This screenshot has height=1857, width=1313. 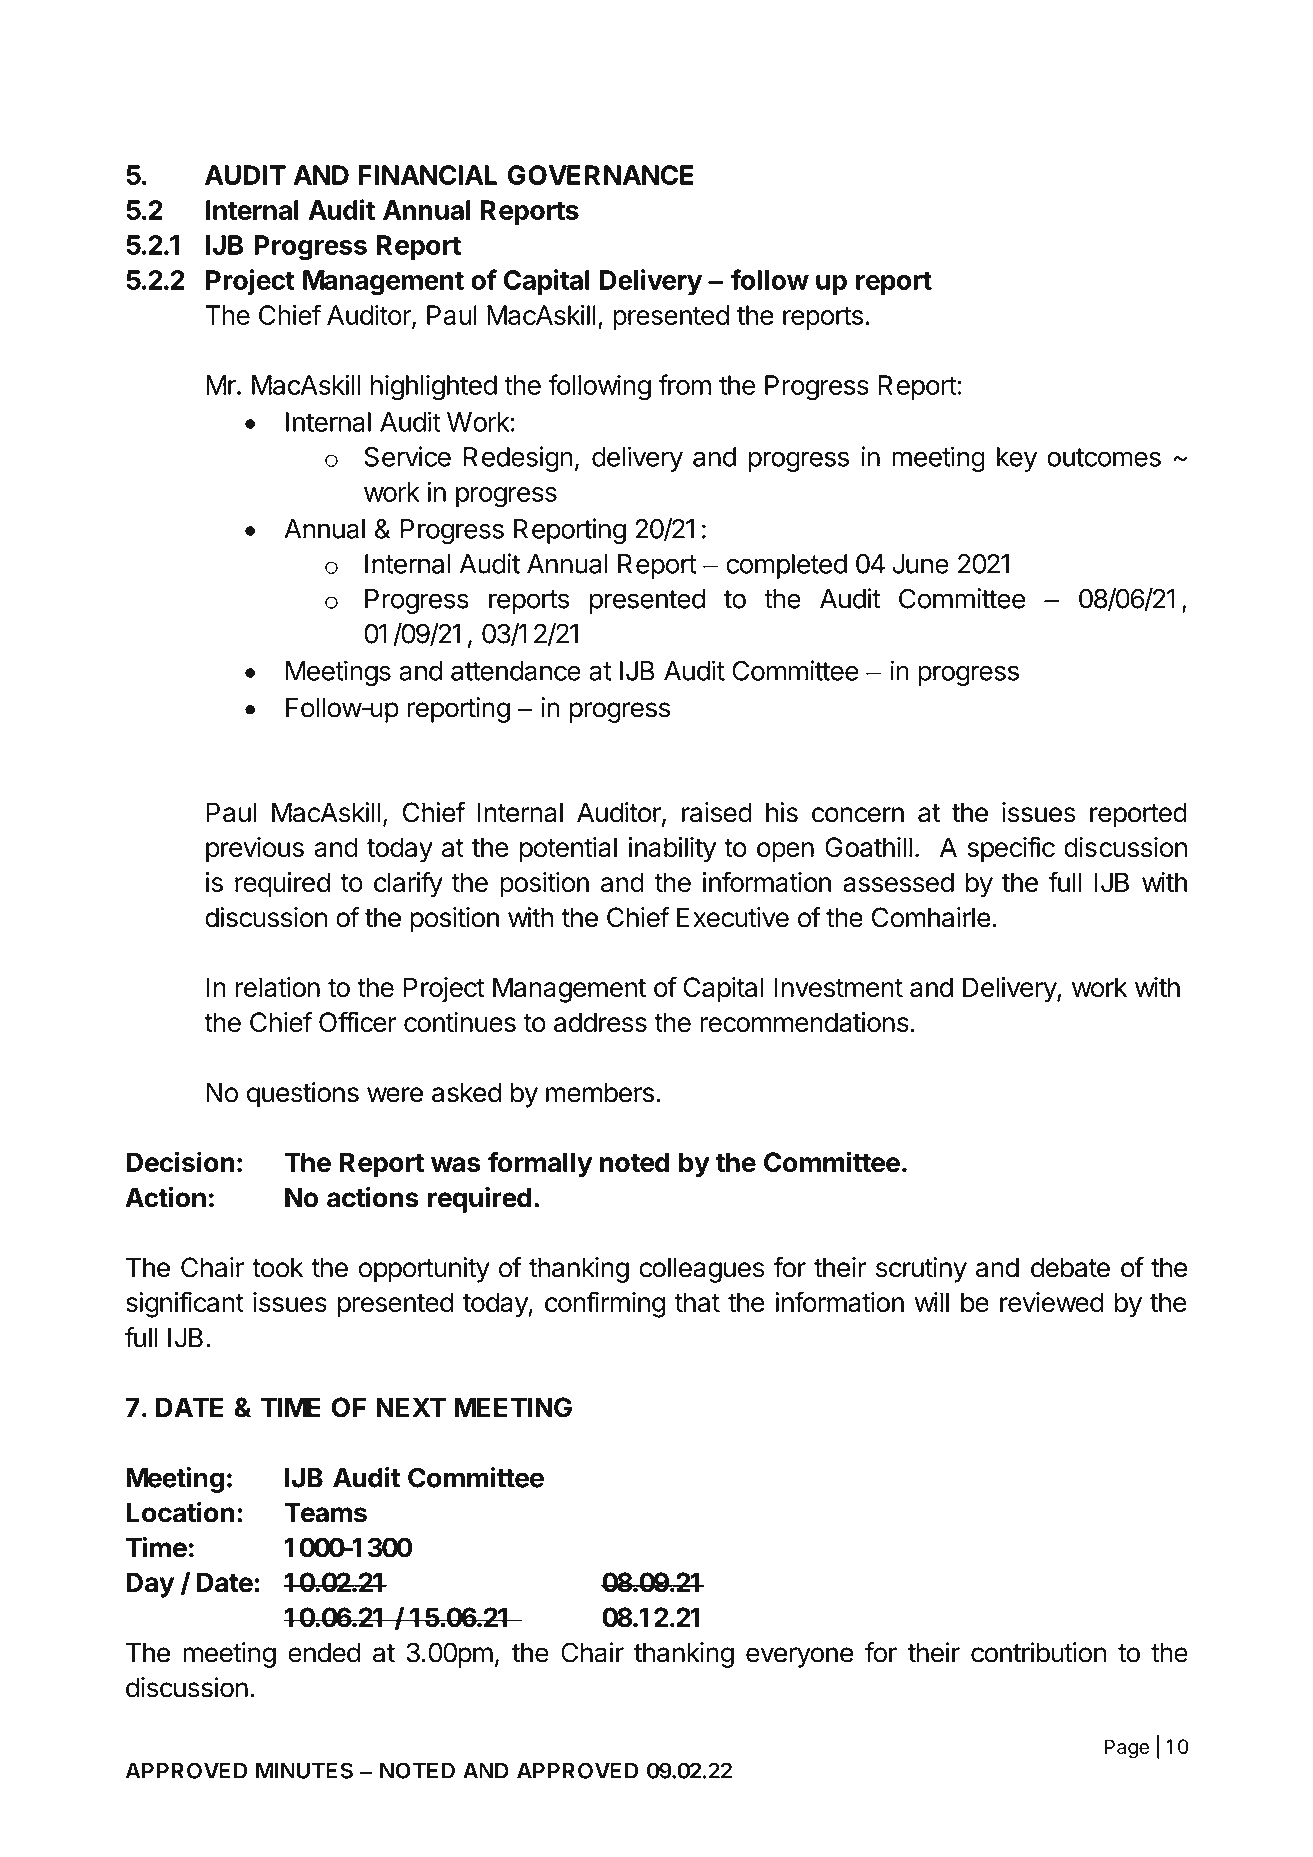 What do you see at coordinates (605, 1304) in the screenshot?
I see `confirming` at bounding box center [605, 1304].
